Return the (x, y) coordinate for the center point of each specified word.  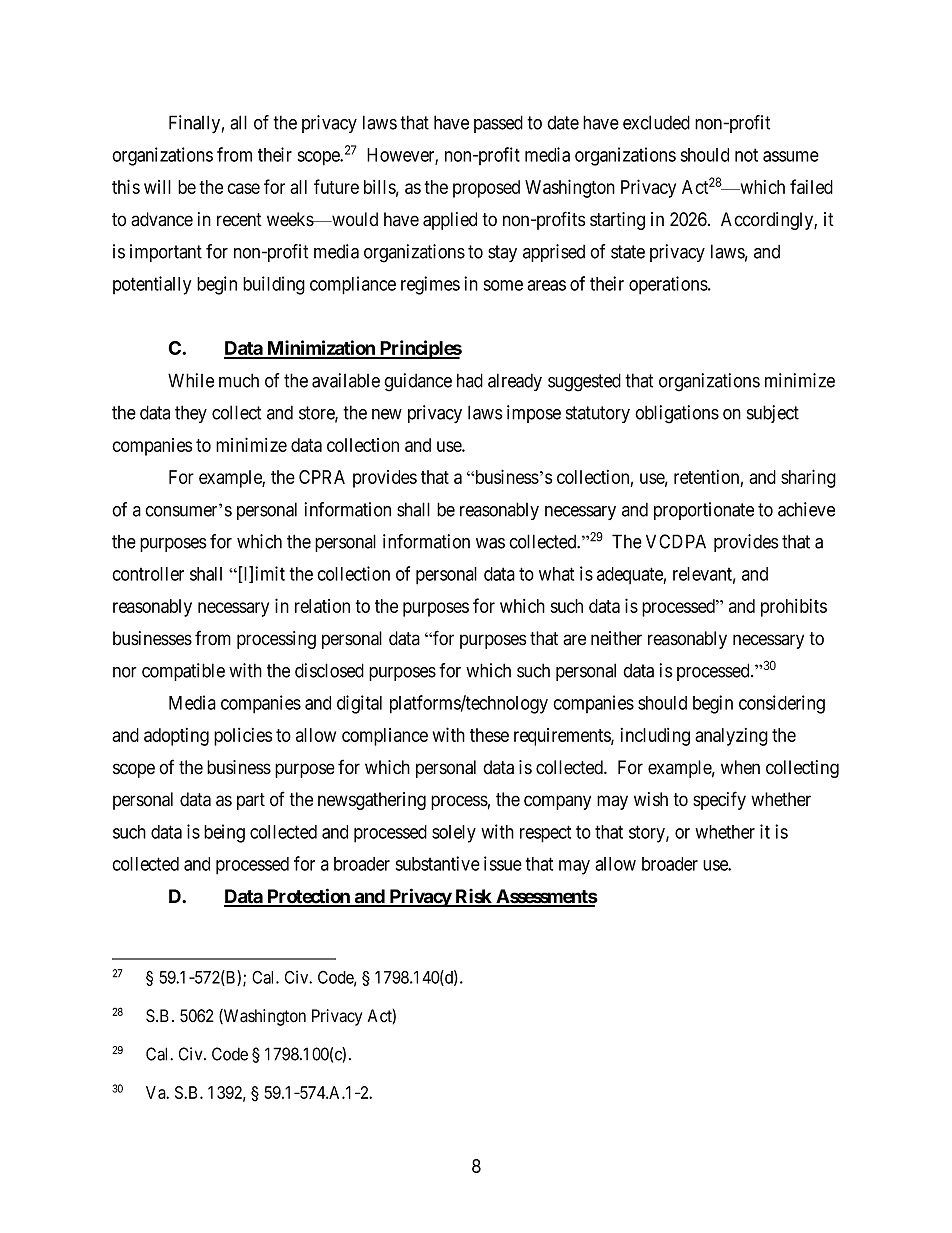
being (224, 833)
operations (669, 285)
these (489, 735)
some (503, 285)
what (556, 574)
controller (148, 574)
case (243, 188)
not (746, 155)
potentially (152, 285)
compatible (183, 672)
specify (719, 800)
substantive (438, 863)
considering (782, 704)
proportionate (704, 511)
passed (498, 124)
